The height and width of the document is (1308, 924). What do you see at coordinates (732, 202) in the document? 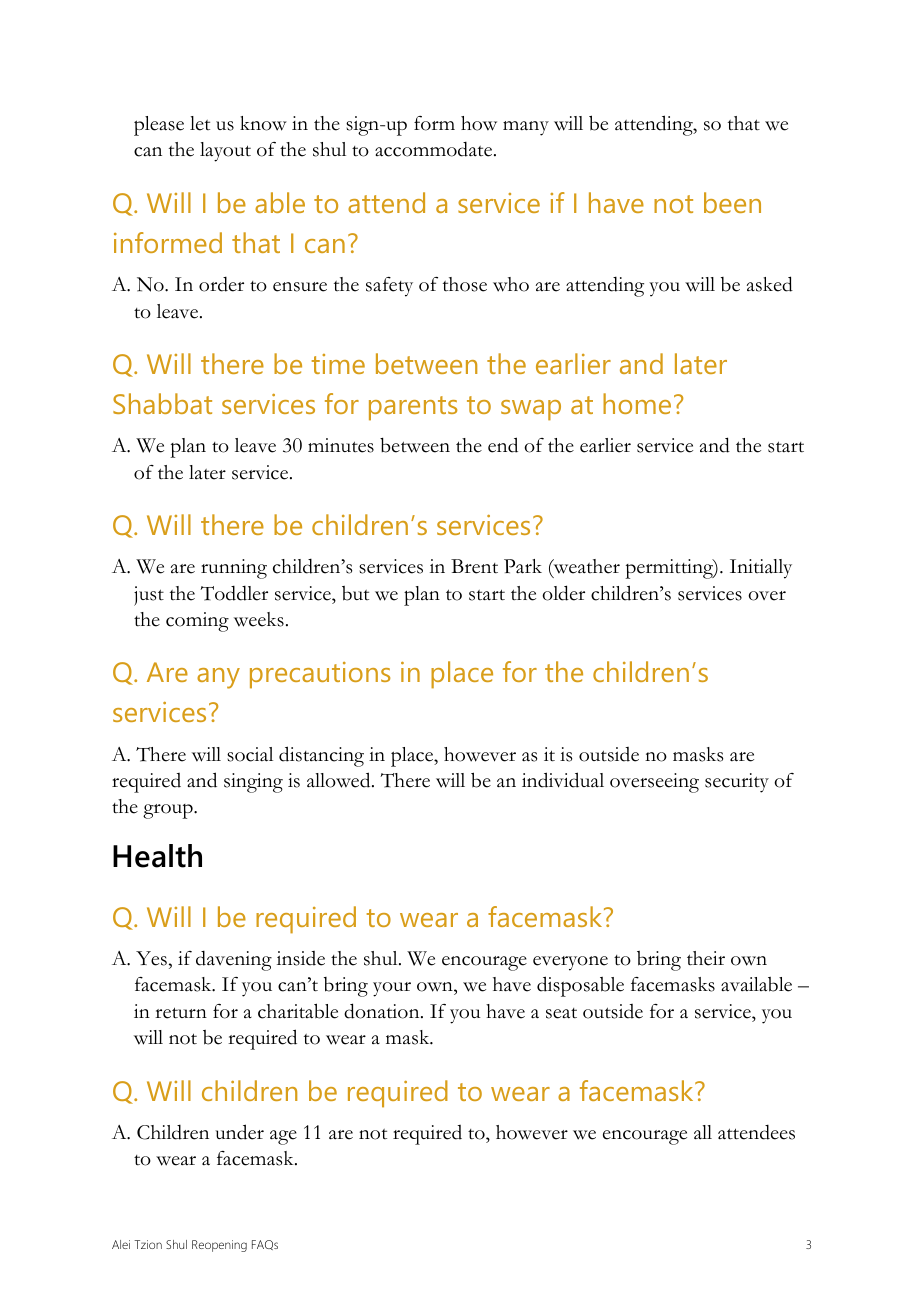
I see `been` at bounding box center [732, 202].
